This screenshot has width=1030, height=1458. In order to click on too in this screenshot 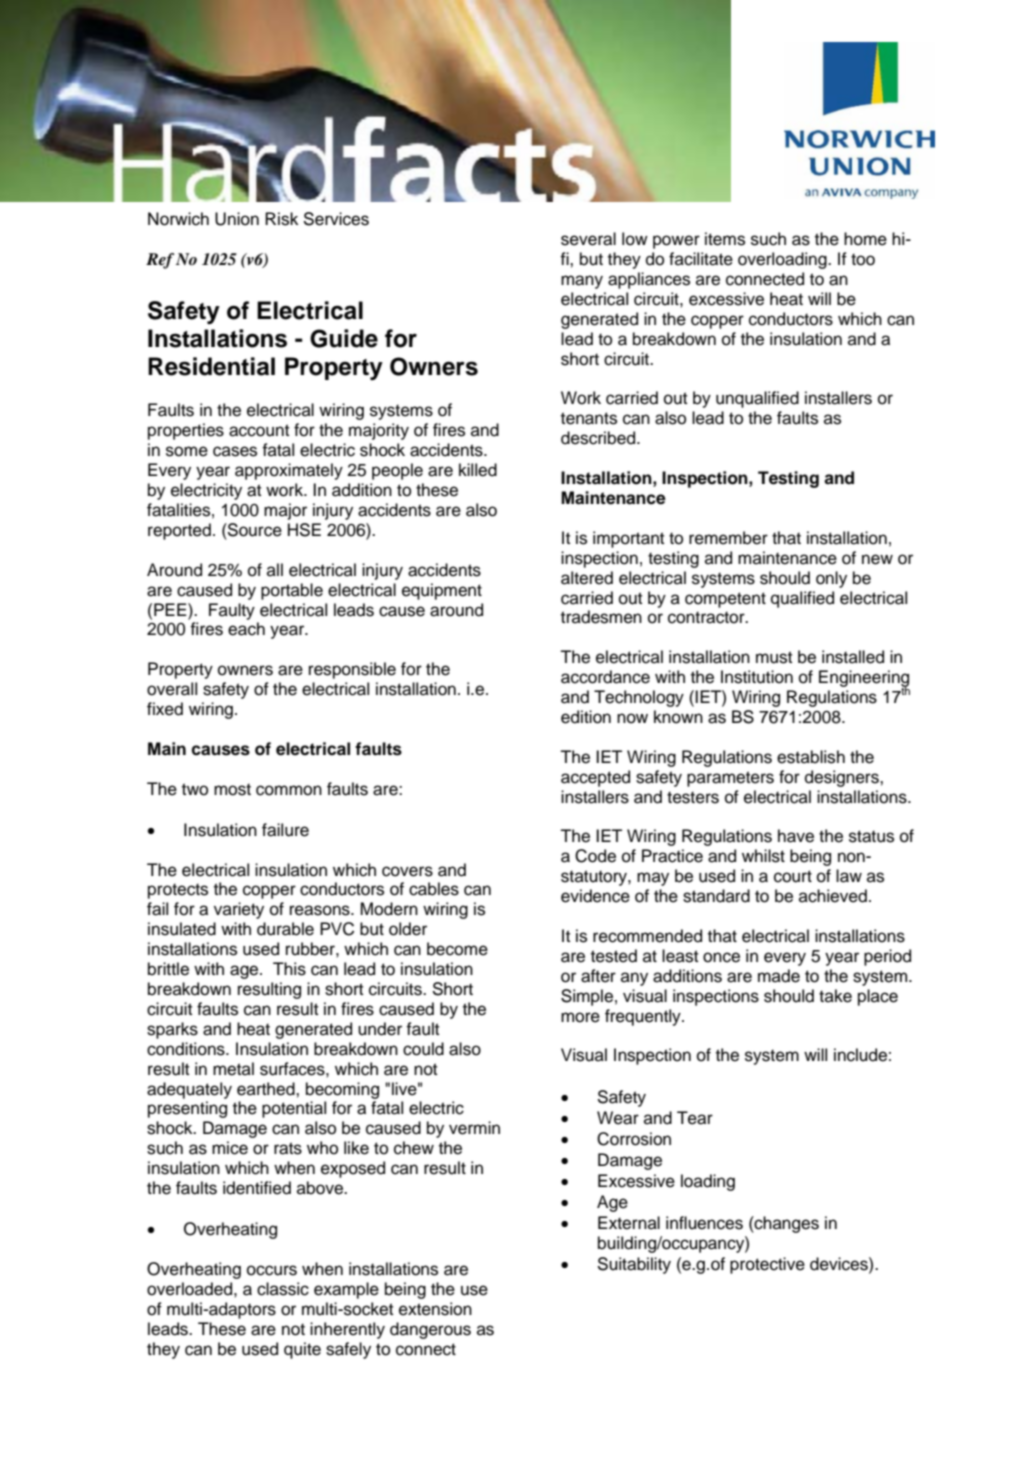, I will do `click(863, 259)`.
